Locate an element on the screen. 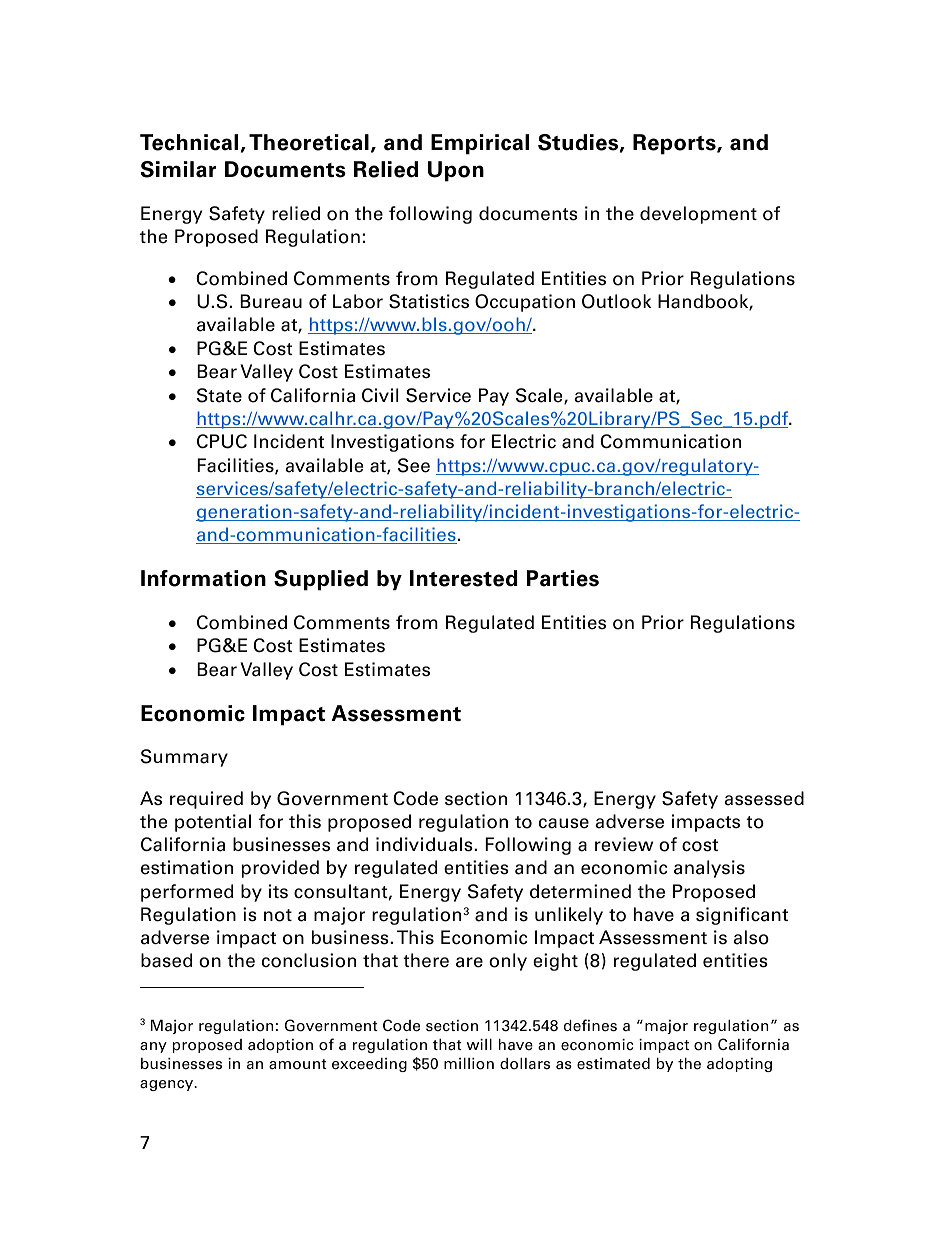  adoption is located at coordinates (280, 1046).
